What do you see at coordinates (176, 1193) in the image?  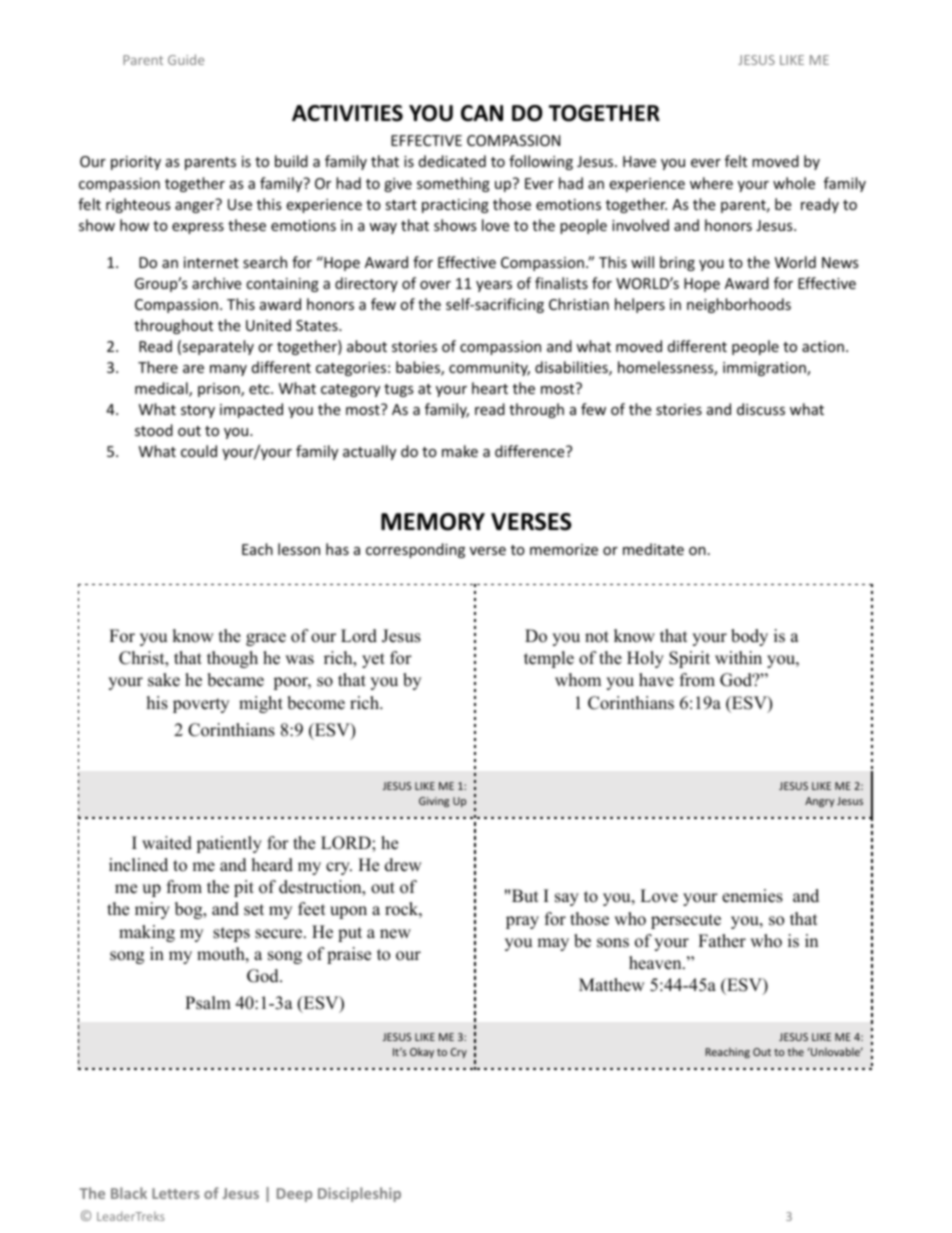 I see `Letters` at bounding box center [176, 1193].
